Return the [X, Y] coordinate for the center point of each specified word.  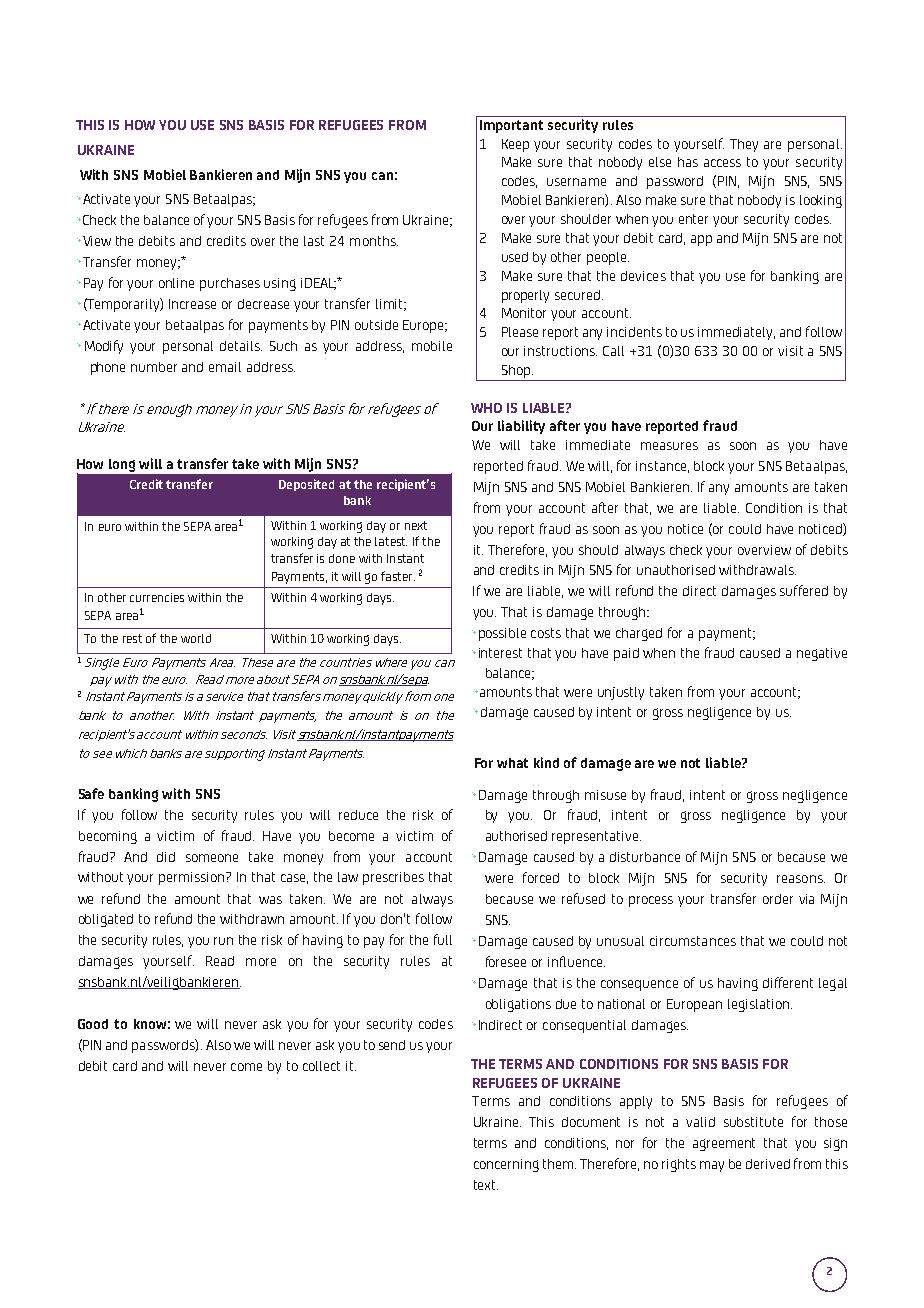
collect [321, 1066]
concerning [506, 1165]
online [176, 283]
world [196, 638]
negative [822, 654]
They [744, 145]
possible [502, 634]
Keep [515, 145]
